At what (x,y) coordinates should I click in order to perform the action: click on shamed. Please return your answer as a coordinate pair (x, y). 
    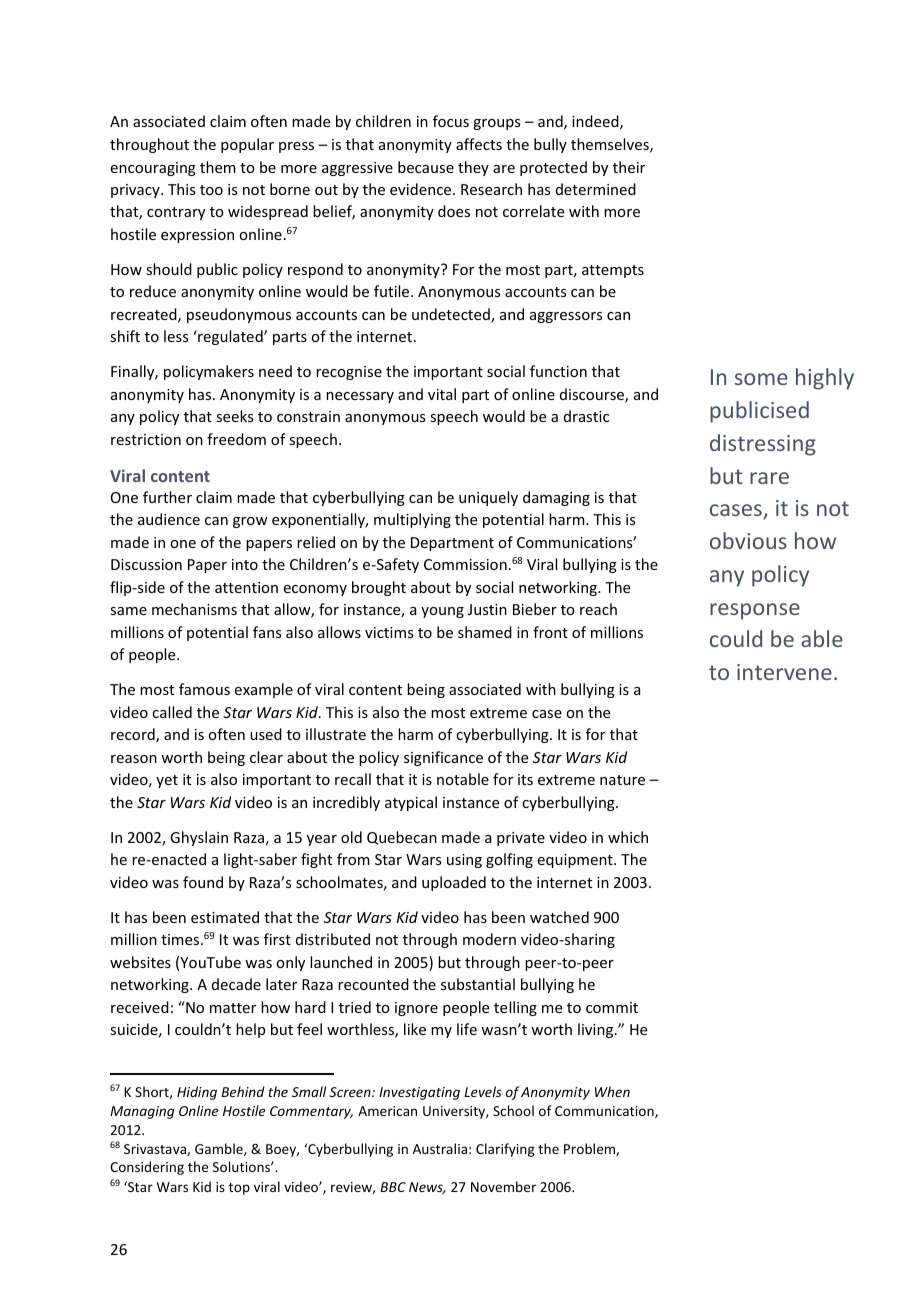
    Looking at the image, I should click on (485, 632).
